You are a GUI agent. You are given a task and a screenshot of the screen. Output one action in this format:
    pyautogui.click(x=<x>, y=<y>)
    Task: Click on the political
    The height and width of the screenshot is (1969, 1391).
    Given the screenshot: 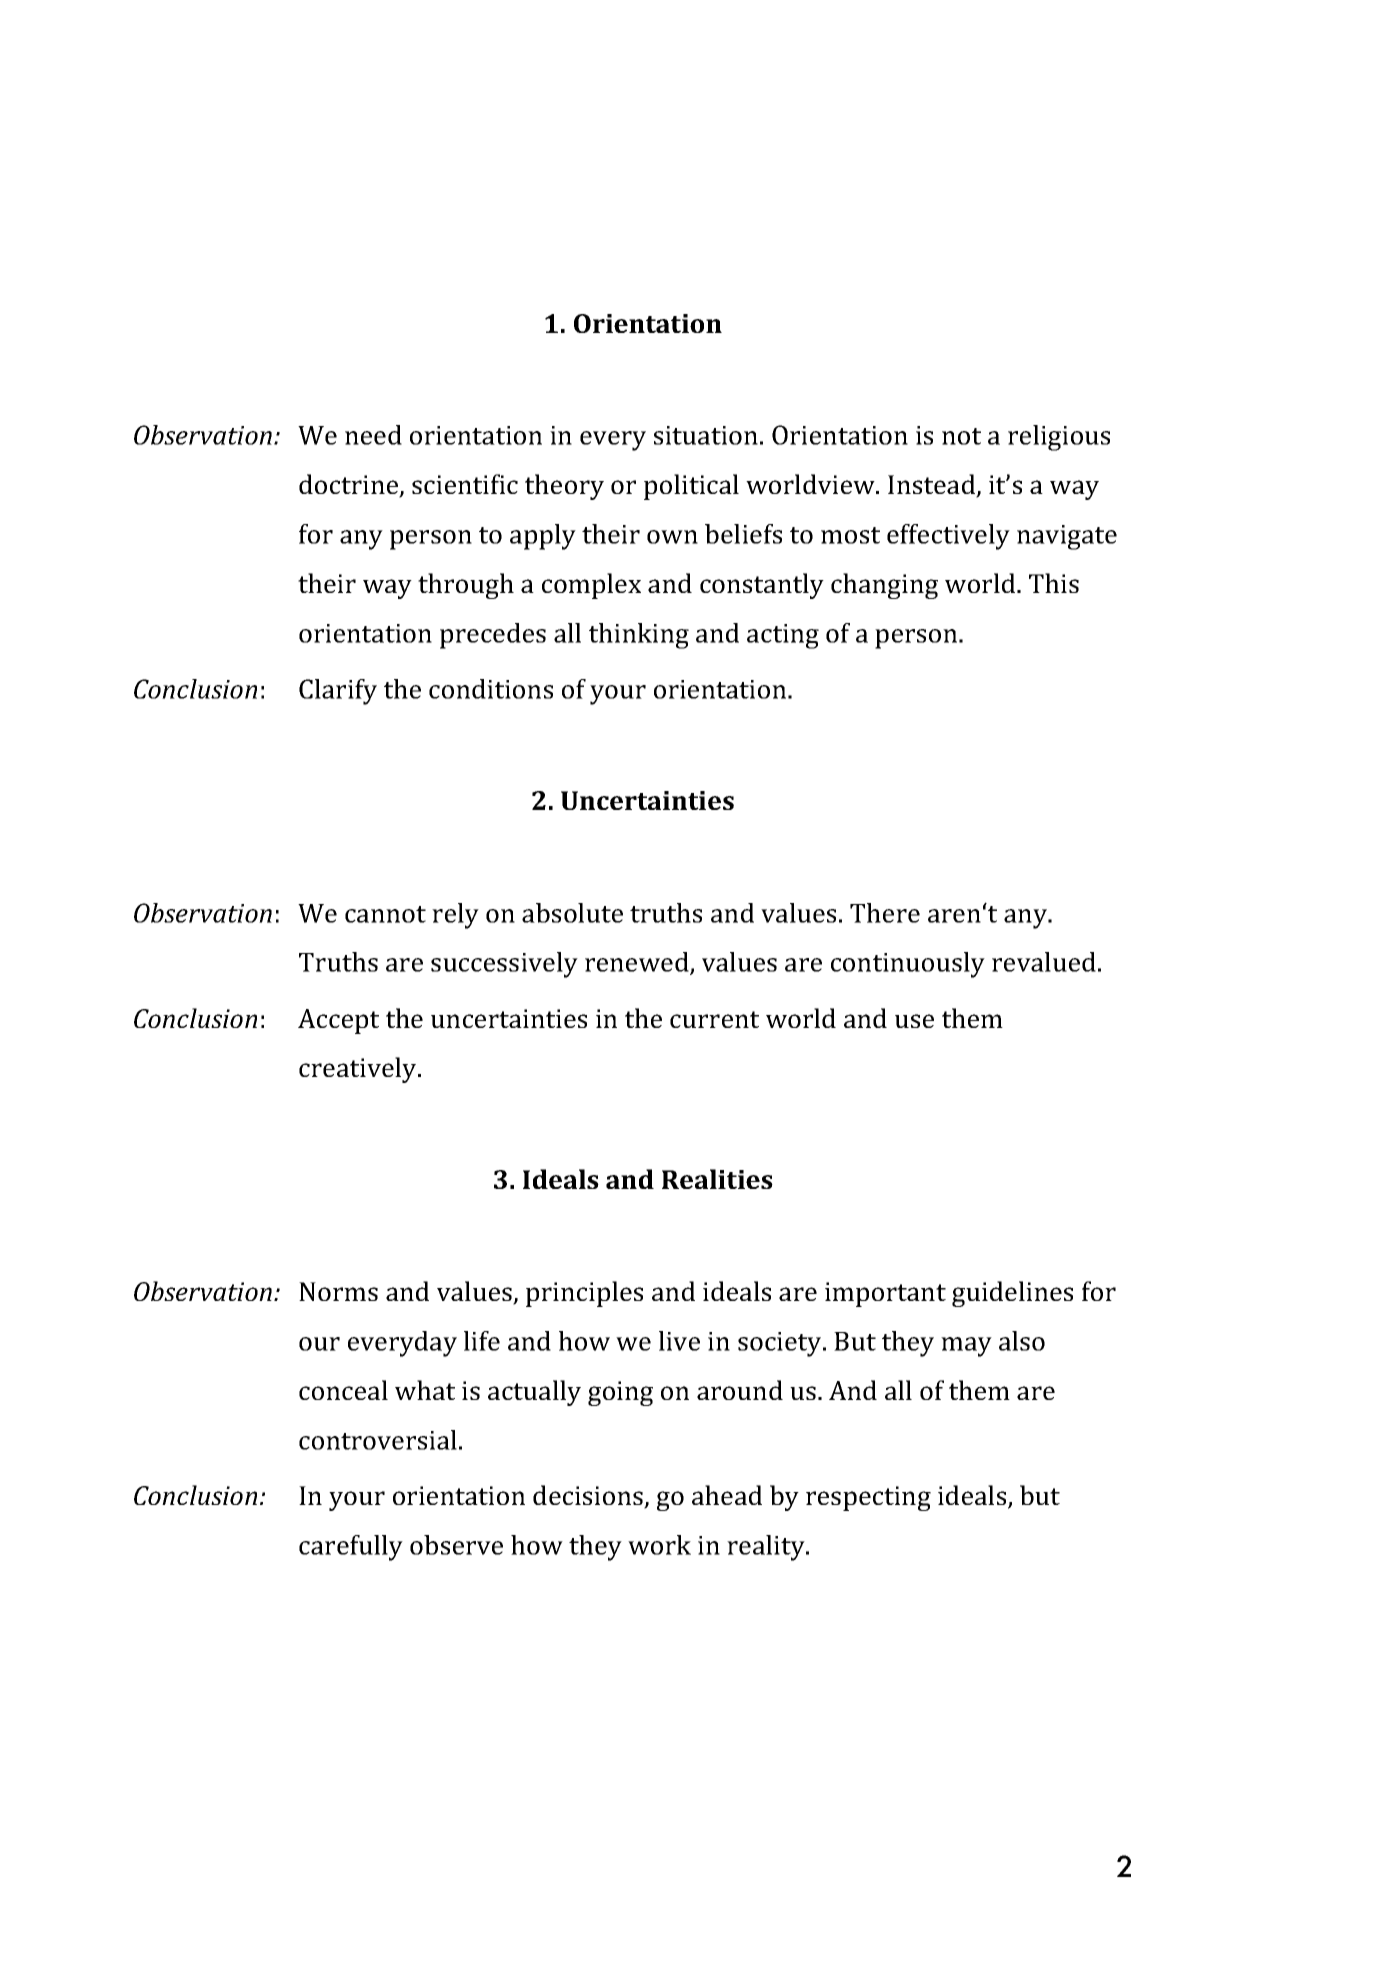 What is the action you would take?
    pyautogui.click(x=691, y=487)
